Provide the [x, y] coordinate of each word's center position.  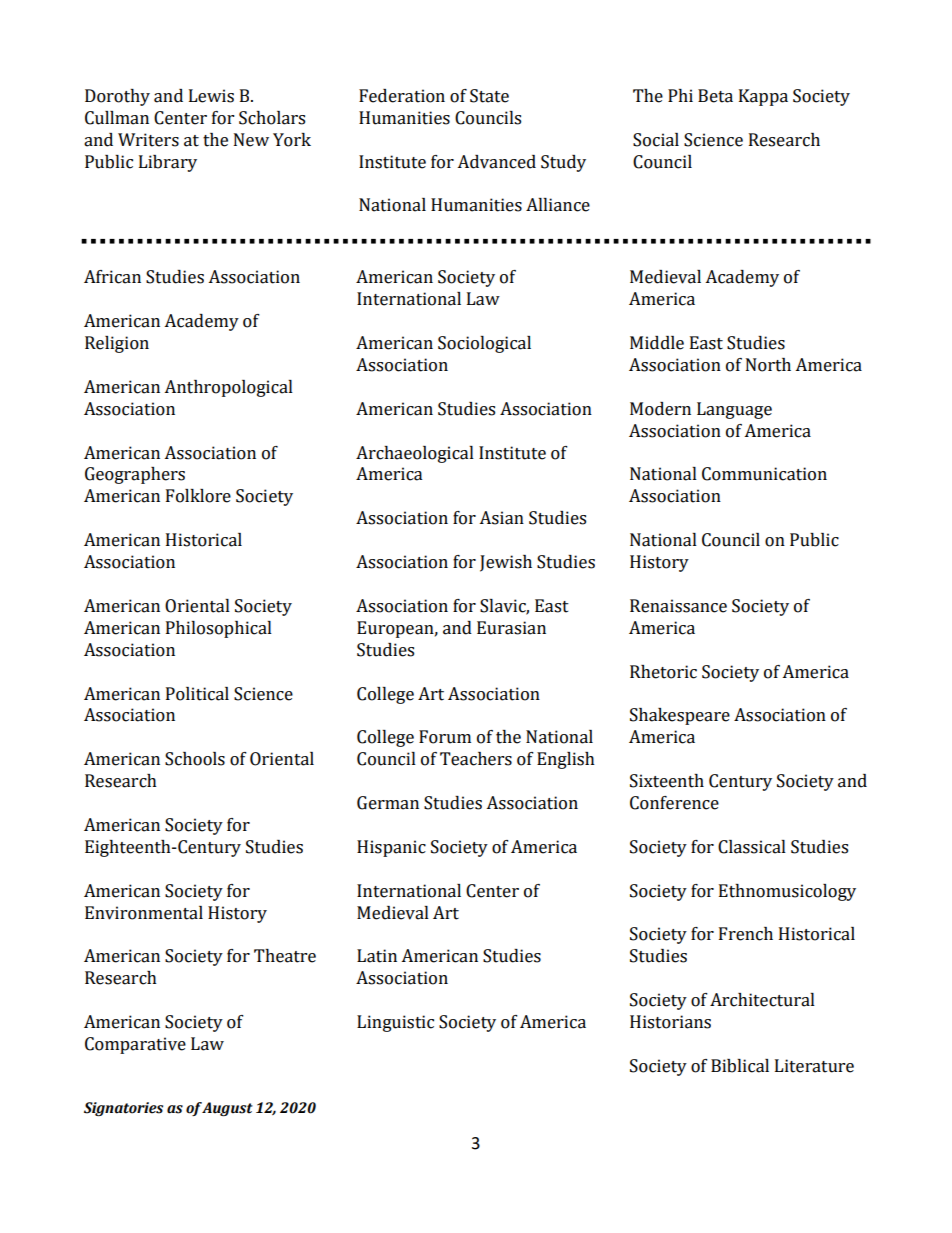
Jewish [506, 563]
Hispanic [391, 848]
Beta [715, 96]
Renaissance [678, 606]
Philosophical [219, 629]
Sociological [484, 344]
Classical [752, 847]
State [489, 96]
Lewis [211, 96]
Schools [195, 759]
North [768, 365]
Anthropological [228, 388]
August [227, 1109]
